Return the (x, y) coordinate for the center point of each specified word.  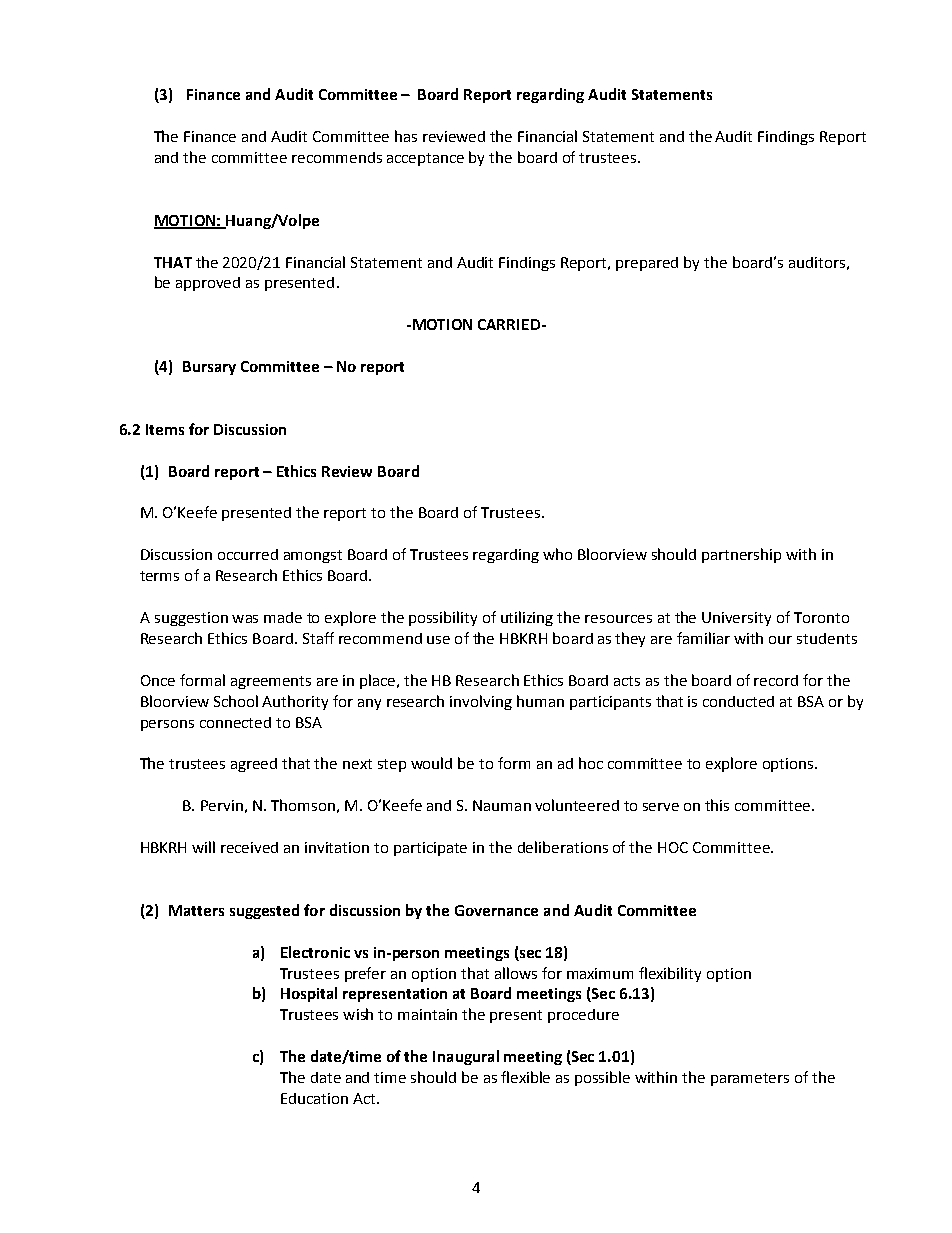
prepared (647, 264)
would (431, 763)
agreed (254, 765)
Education (314, 1098)
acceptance (425, 159)
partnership (741, 555)
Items (165, 429)
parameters (750, 1079)
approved (208, 284)
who (557, 554)
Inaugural (466, 1057)
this (717, 805)
